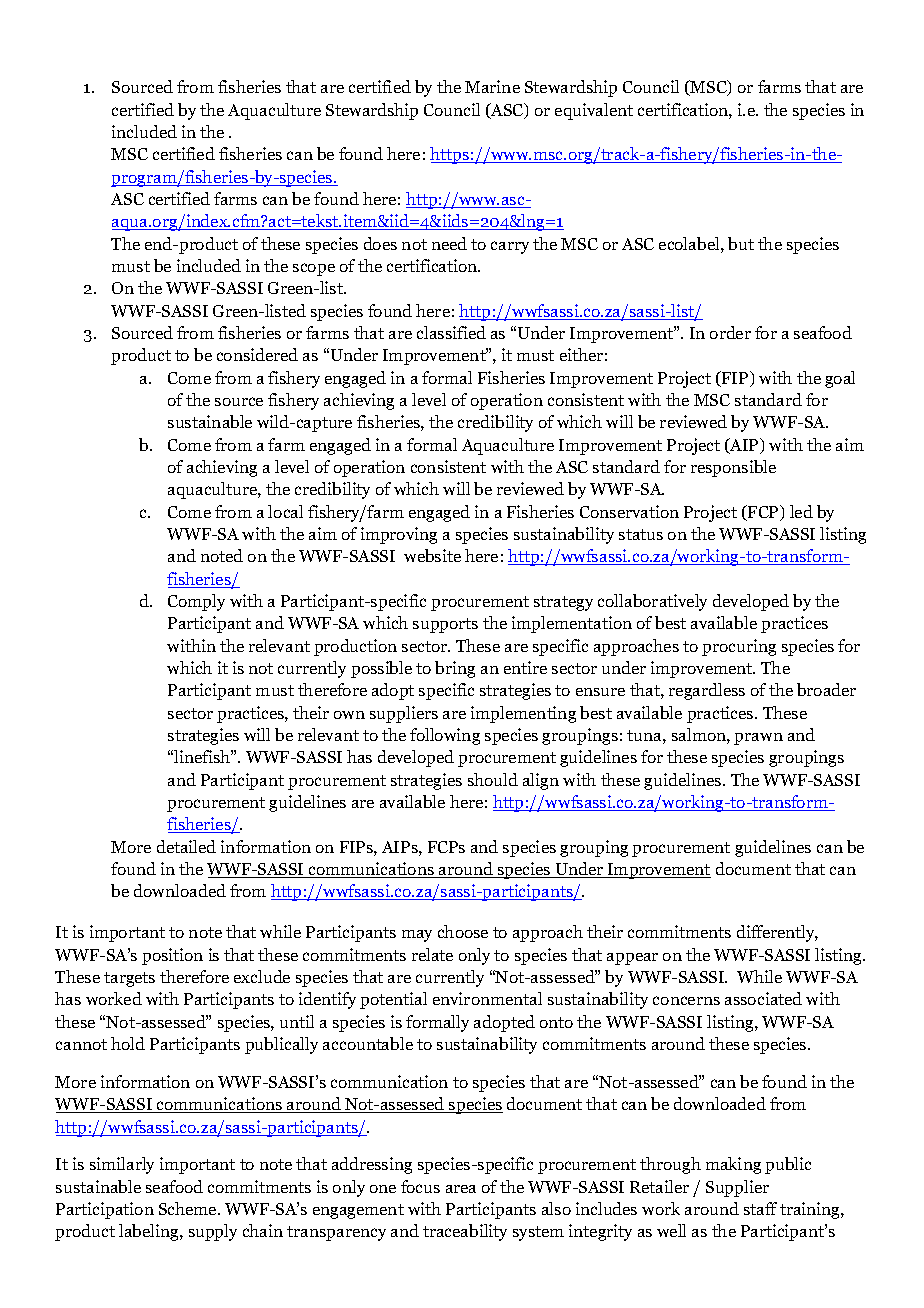 Image resolution: width=924 pixels, height=1308 pixels. I want to click on Comply, so click(196, 602).
